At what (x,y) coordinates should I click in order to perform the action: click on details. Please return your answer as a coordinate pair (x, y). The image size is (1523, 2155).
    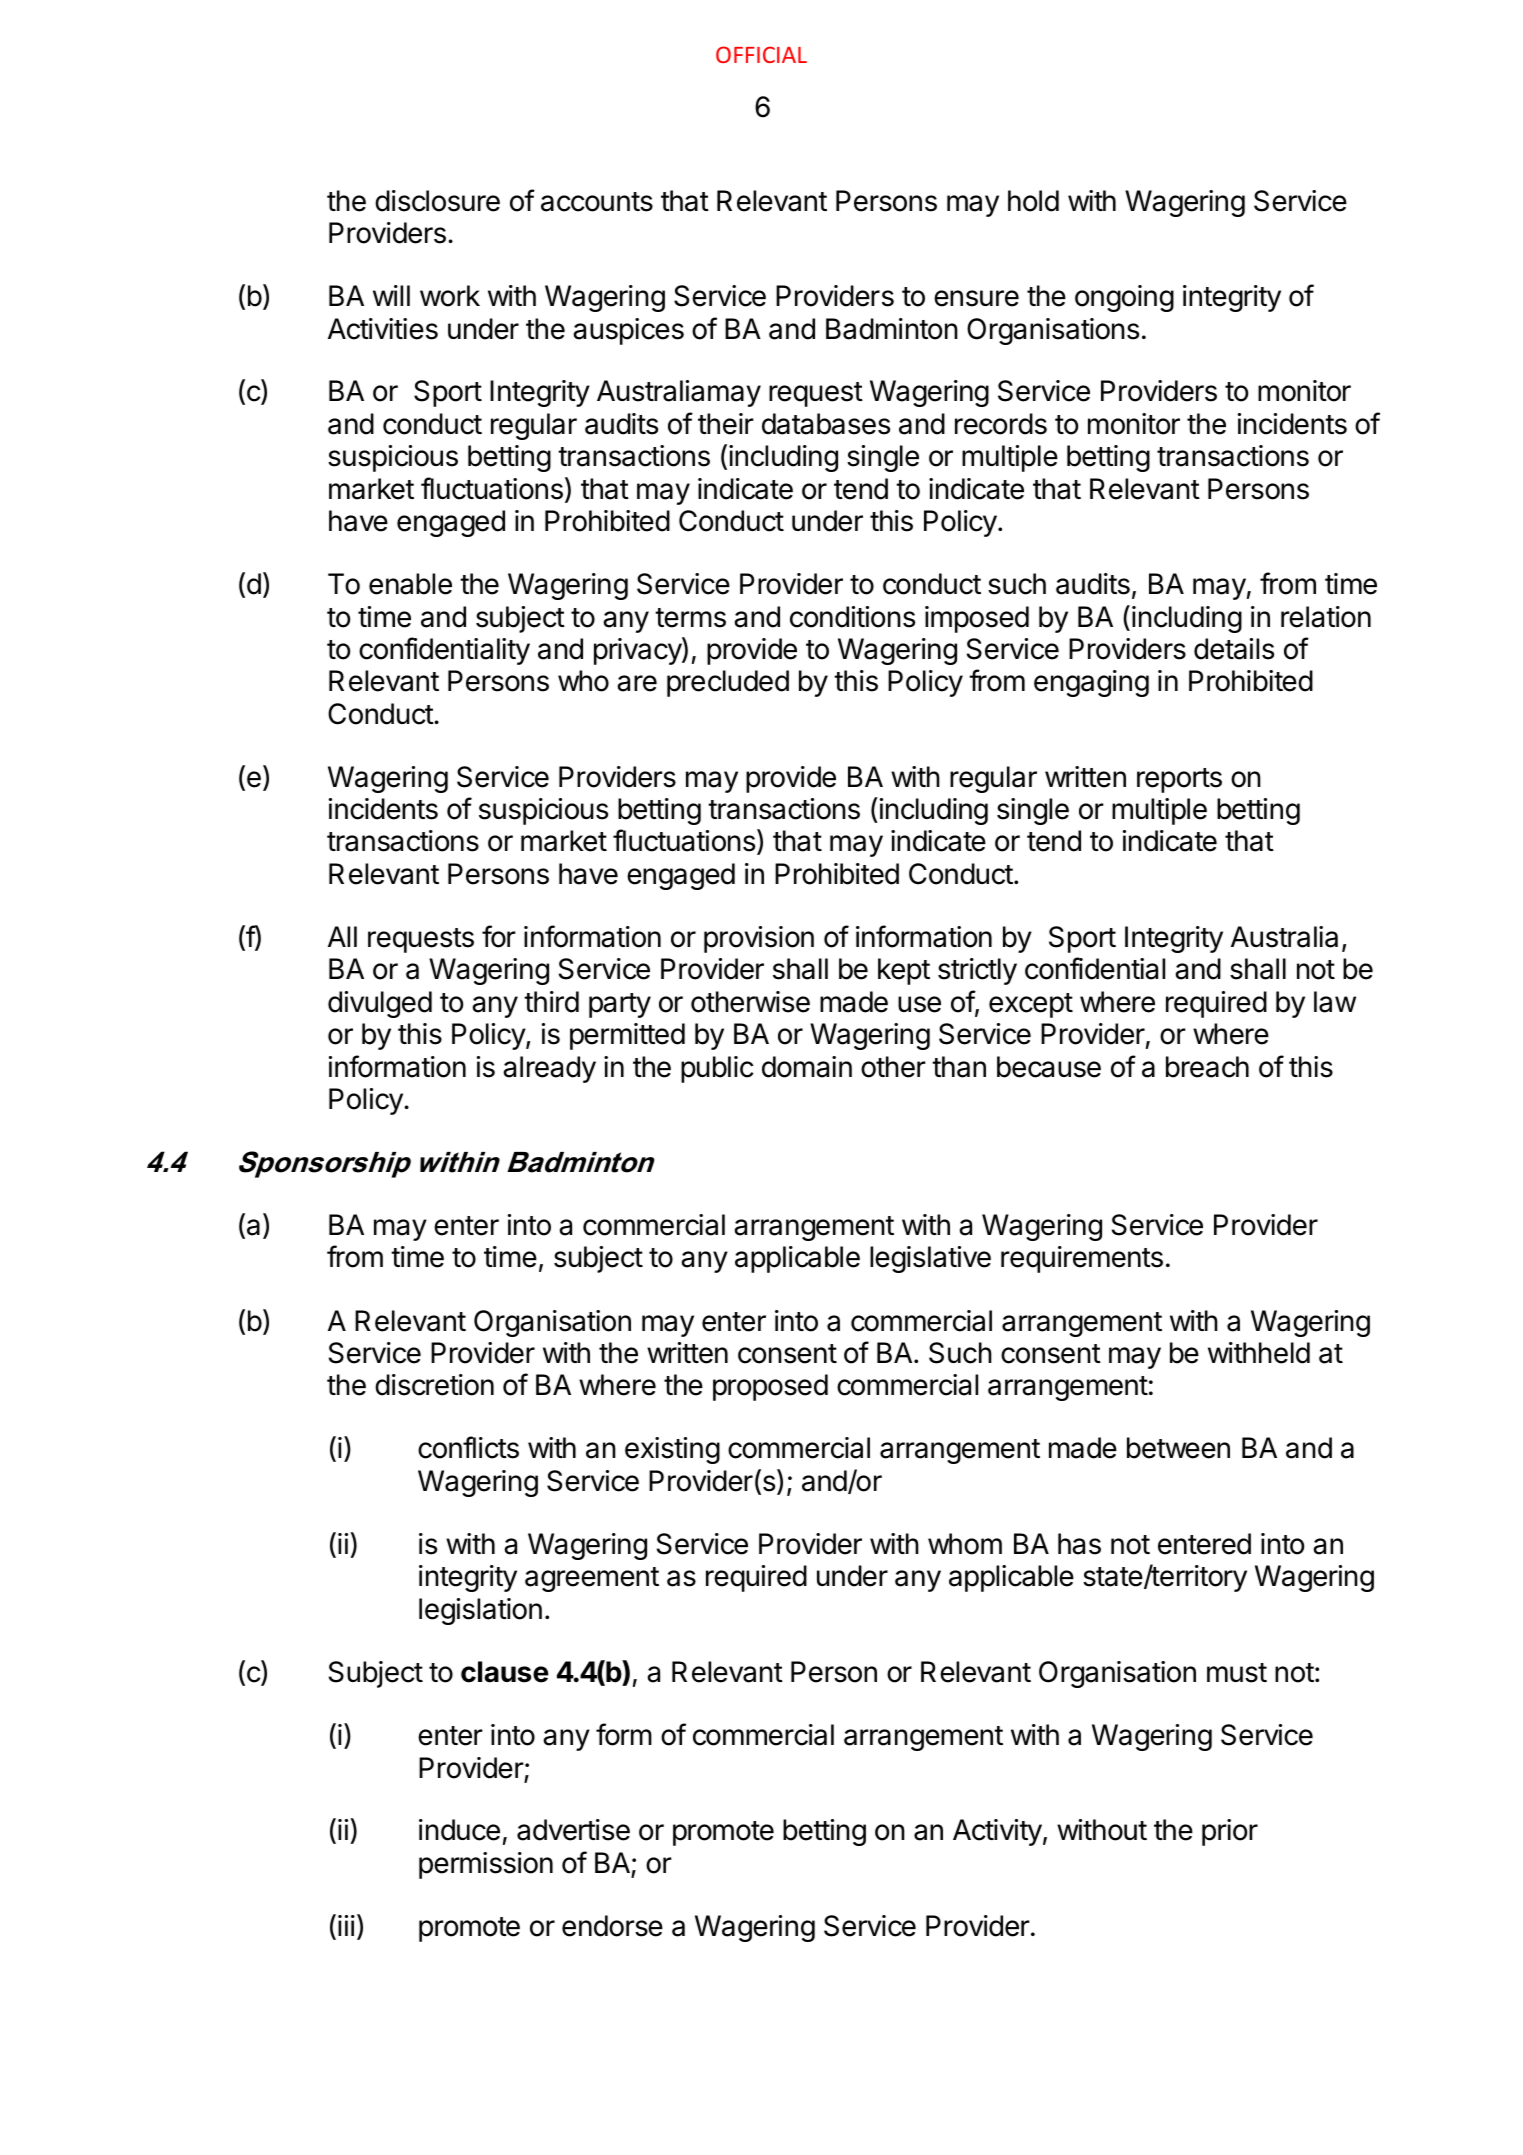
    Looking at the image, I should click on (1234, 649).
